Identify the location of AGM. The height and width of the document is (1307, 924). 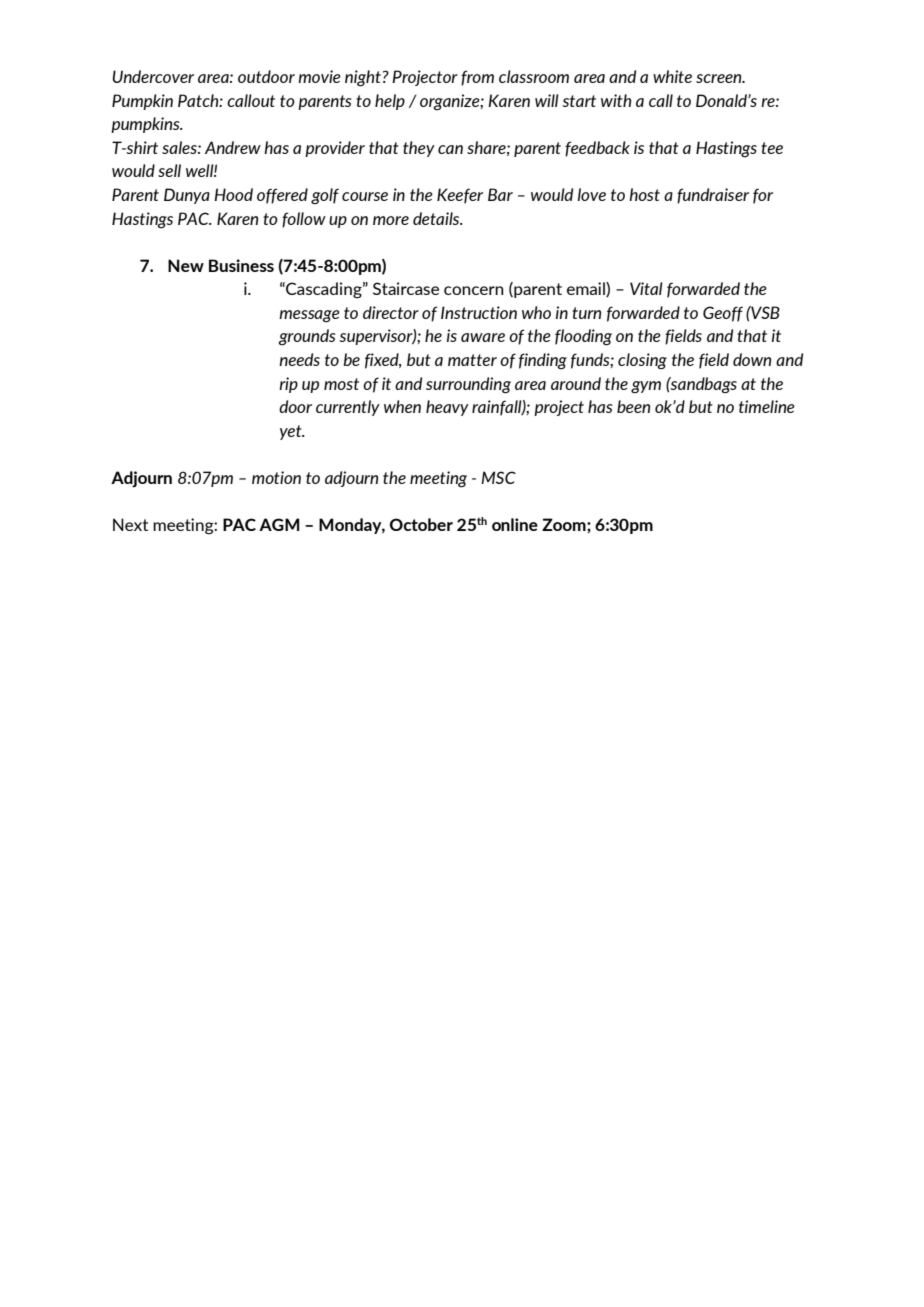
(279, 524).
